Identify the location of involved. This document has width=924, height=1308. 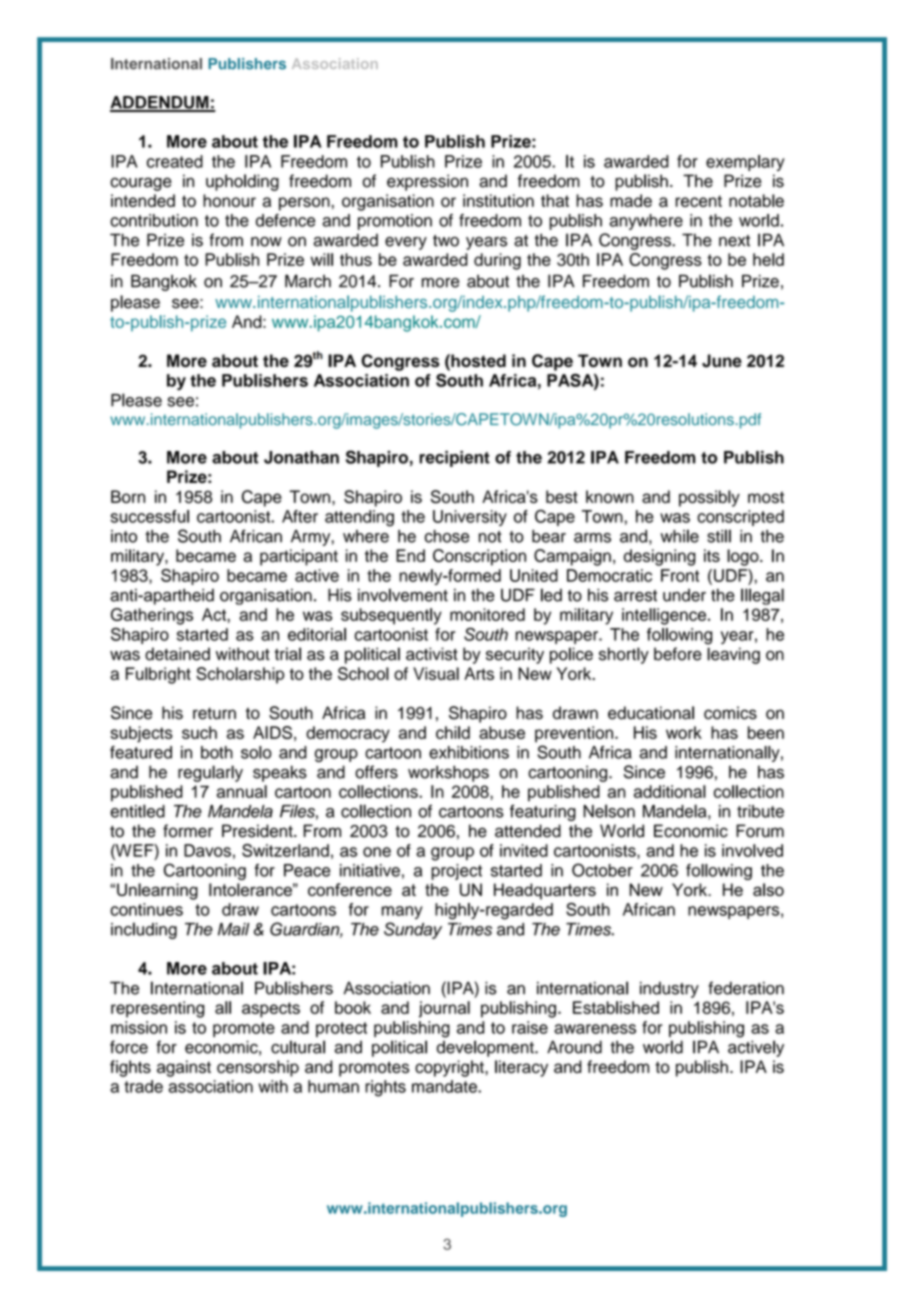
(752, 850).
